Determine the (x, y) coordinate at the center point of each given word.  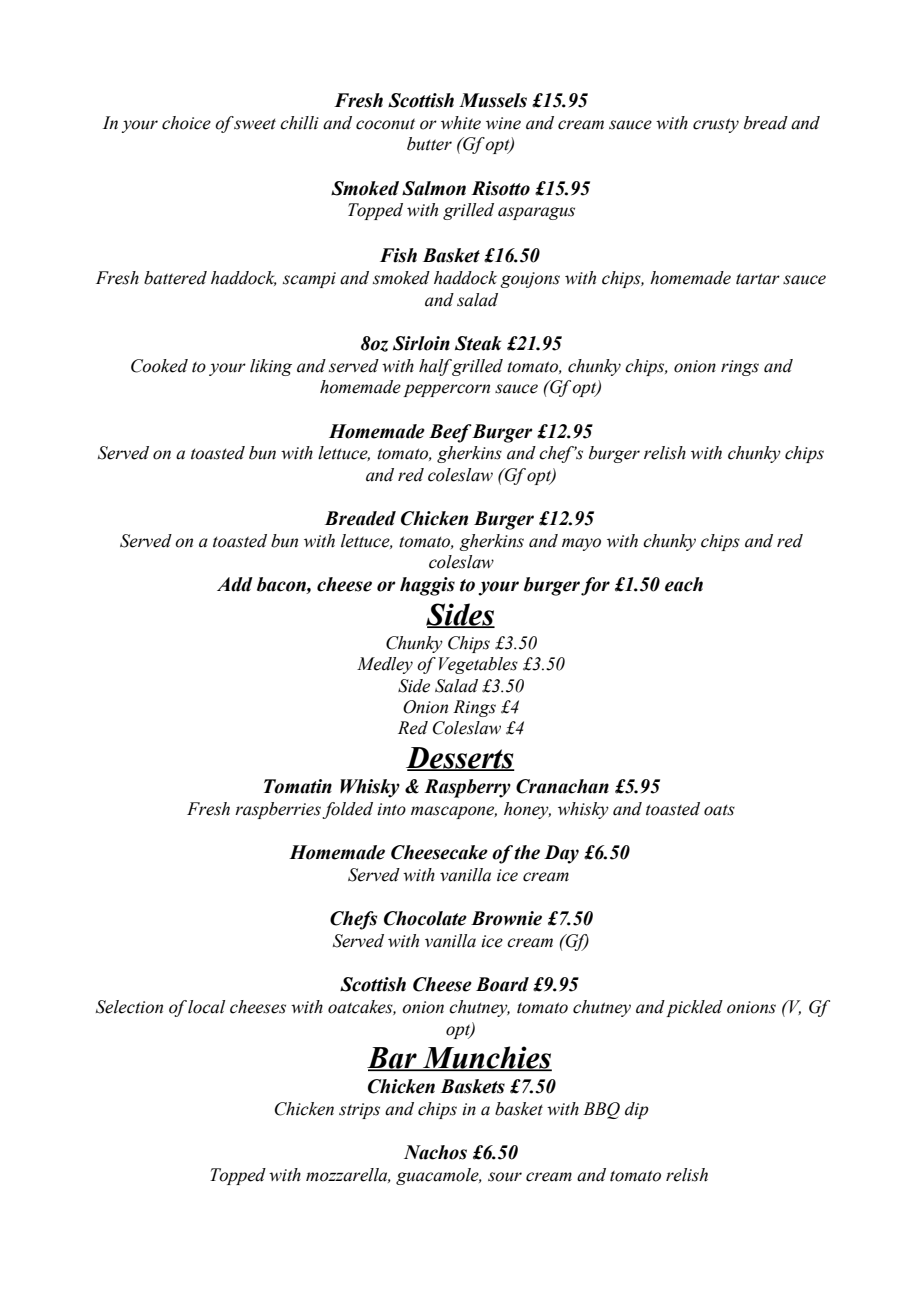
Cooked (159, 366)
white (461, 123)
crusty (716, 125)
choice (186, 123)
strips (359, 1111)
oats (719, 810)
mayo (581, 544)
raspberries (278, 810)
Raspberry (467, 788)
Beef (450, 433)
